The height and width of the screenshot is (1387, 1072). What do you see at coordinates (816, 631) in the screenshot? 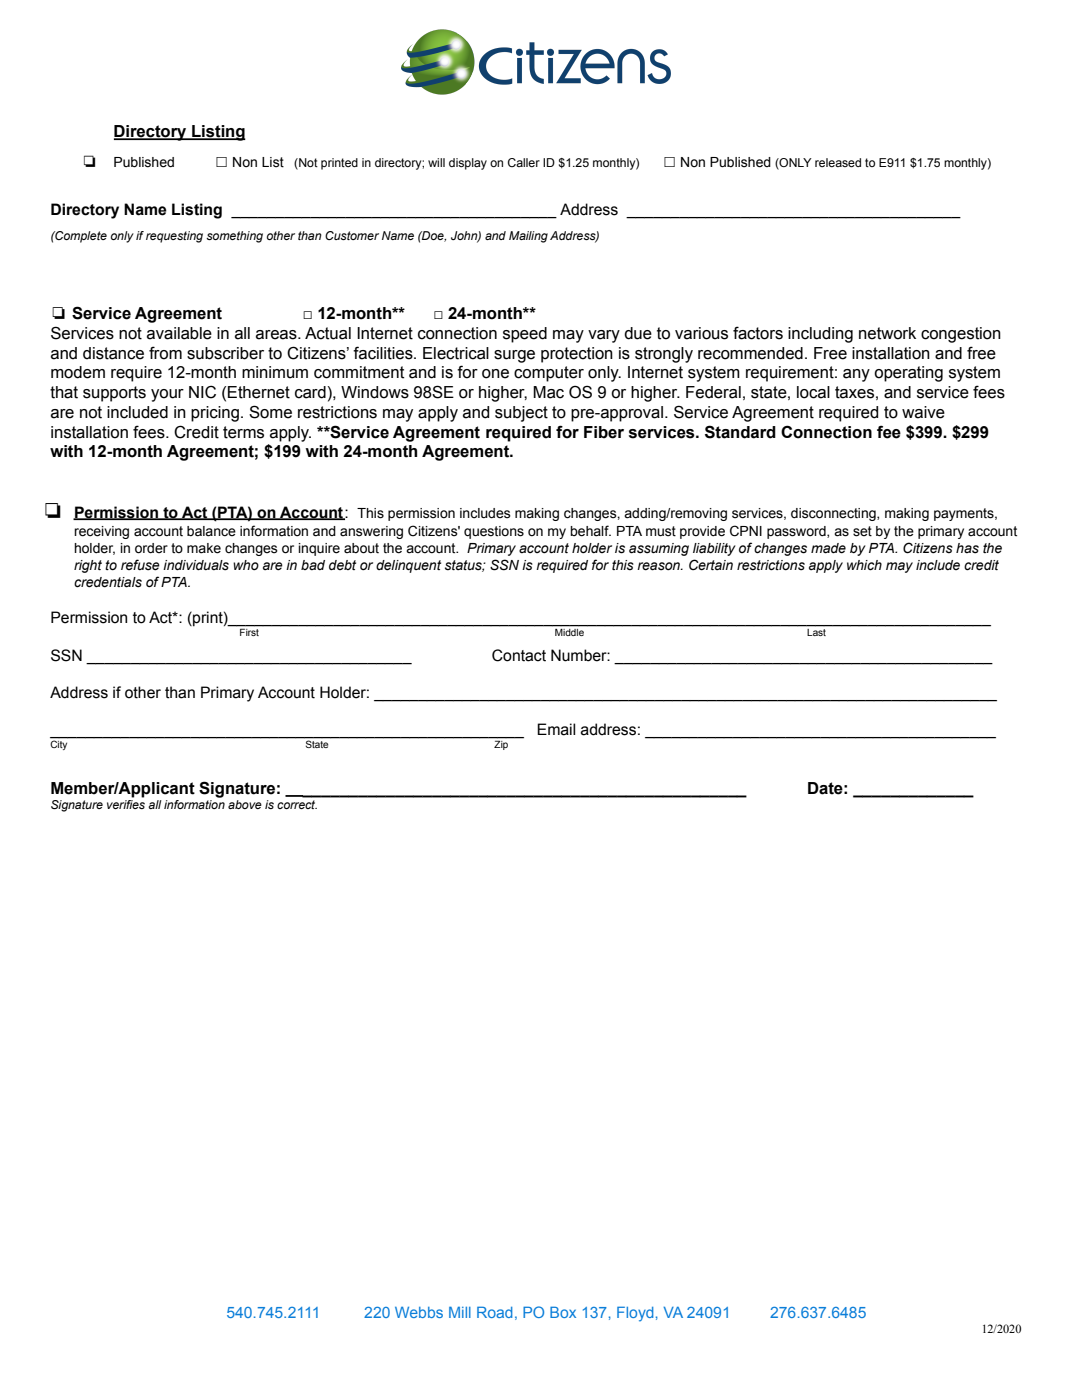
I see `Last` at bounding box center [816, 631].
